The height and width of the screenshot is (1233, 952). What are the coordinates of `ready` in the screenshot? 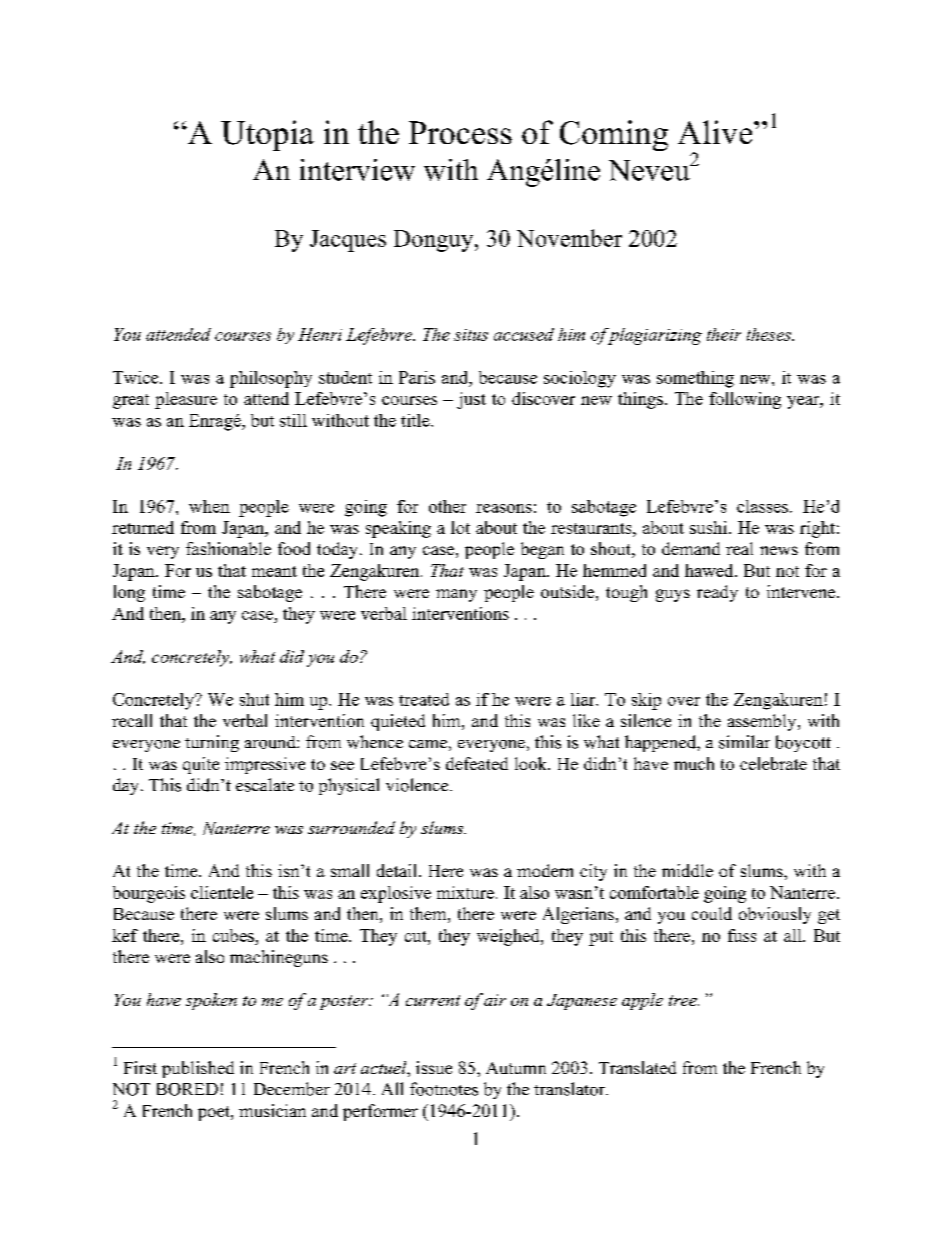 It's located at (717, 593).
